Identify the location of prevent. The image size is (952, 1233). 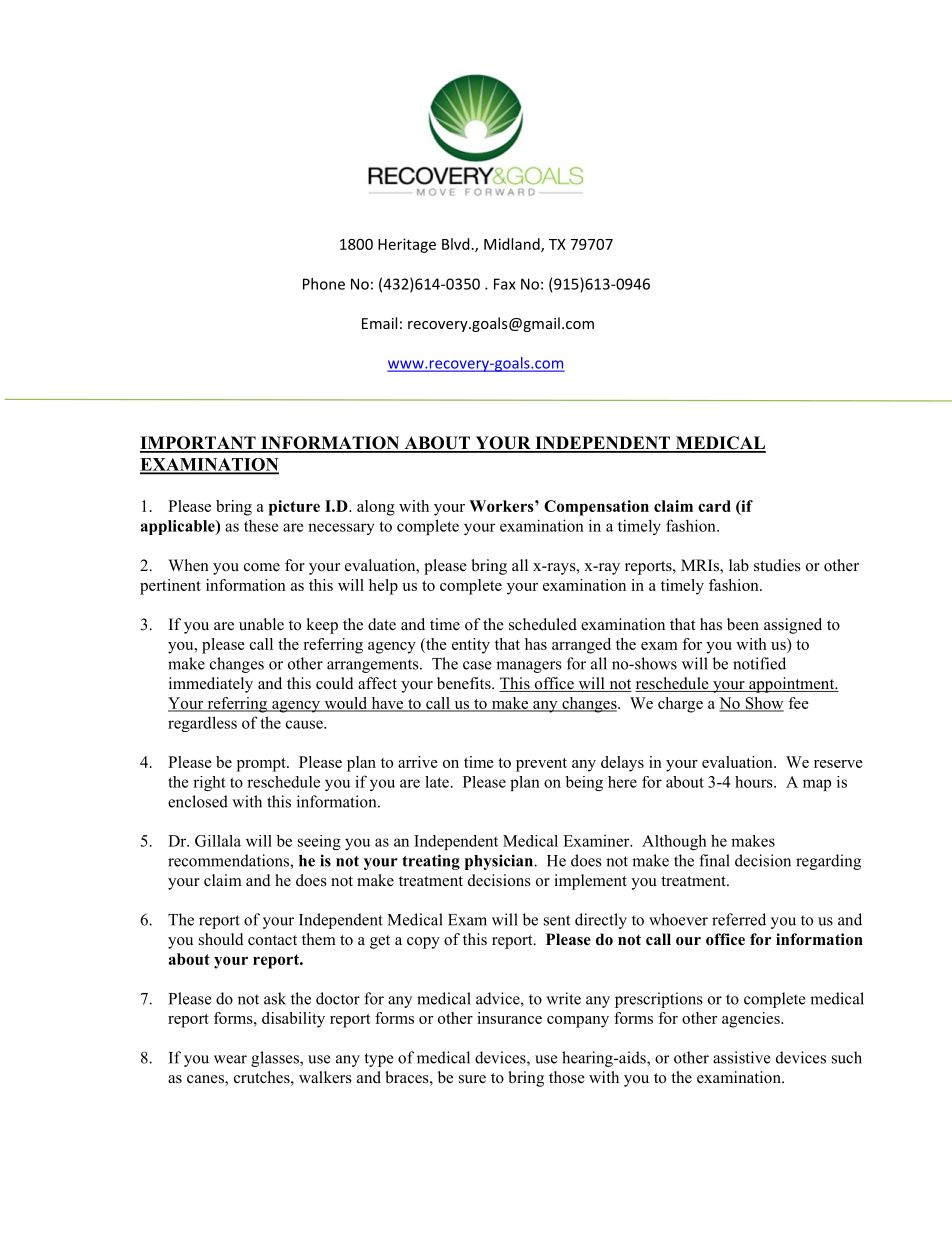
(541, 765).
